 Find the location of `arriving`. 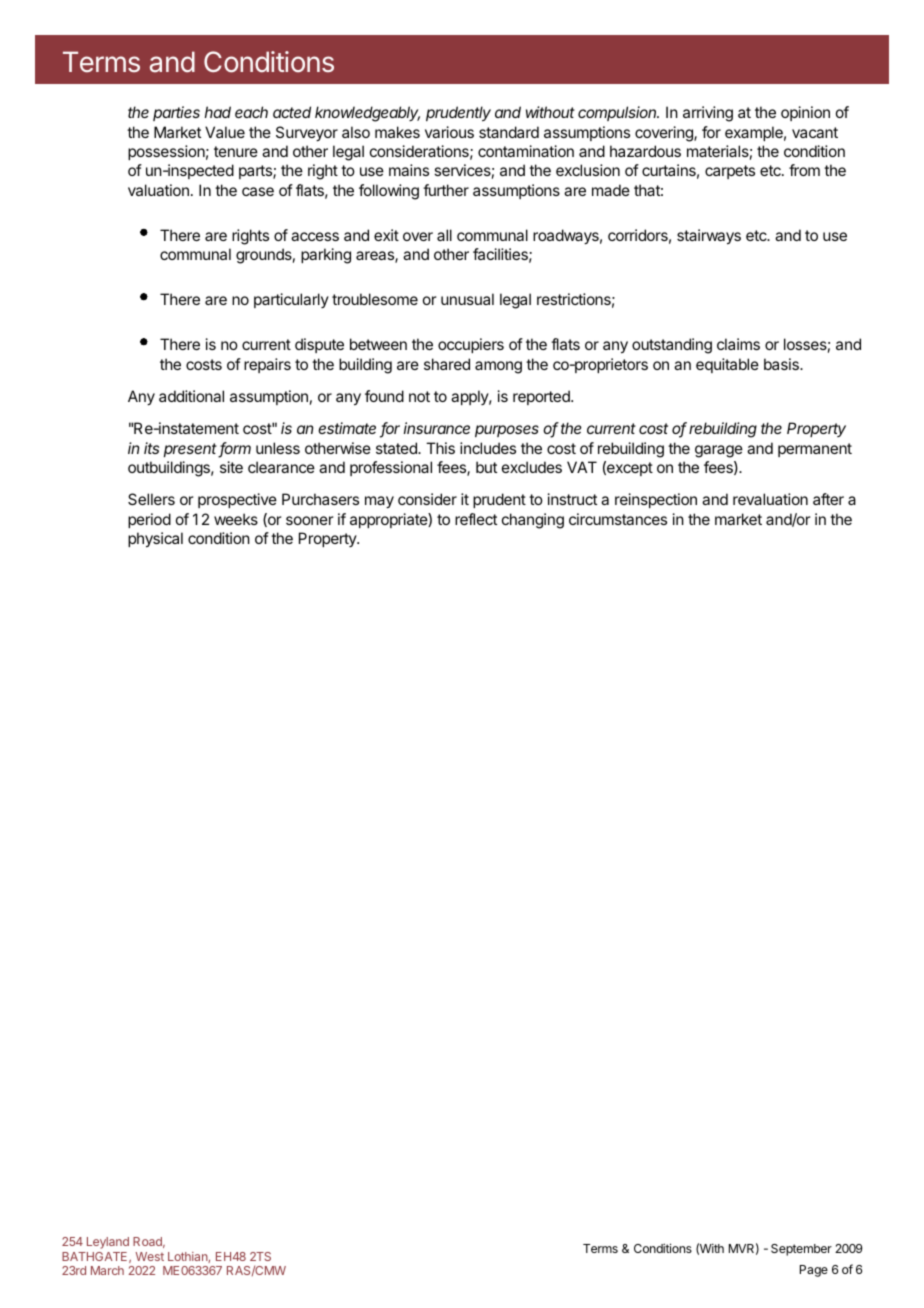

arriving is located at coordinates (708, 114).
